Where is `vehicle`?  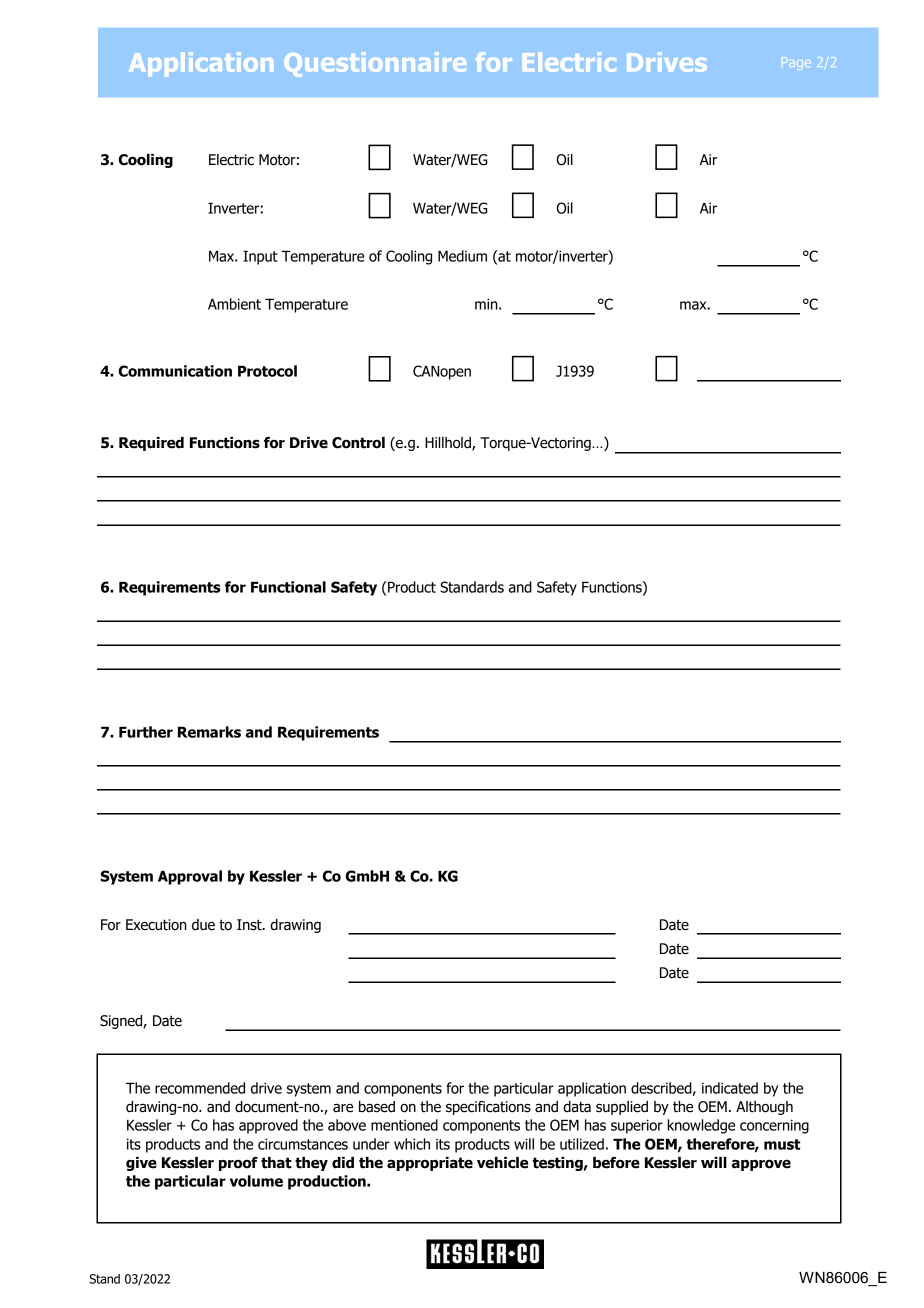
vehicle is located at coordinates (502, 1163).
